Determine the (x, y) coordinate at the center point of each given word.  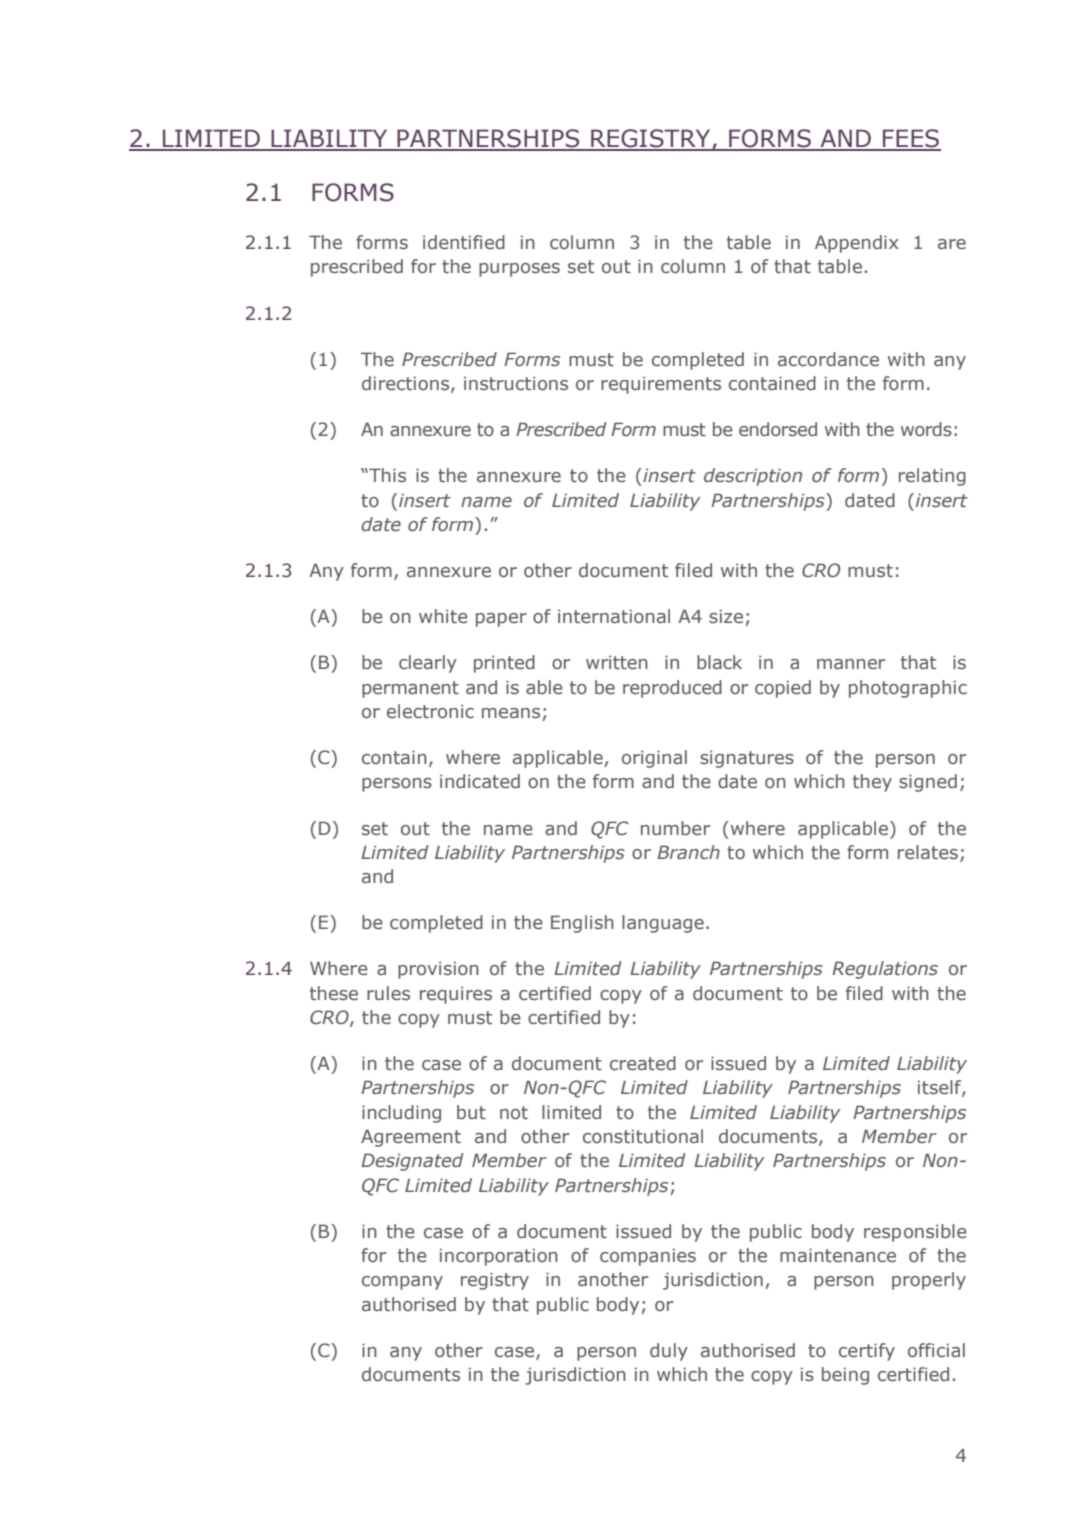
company (402, 1283)
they (872, 783)
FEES (911, 139)
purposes (519, 270)
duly (669, 1352)
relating (932, 477)
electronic (430, 711)
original (654, 759)
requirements (661, 385)
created (643, 1063)
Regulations (885, 970)
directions (407, 384)
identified (464, 242)
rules (388, 993)
